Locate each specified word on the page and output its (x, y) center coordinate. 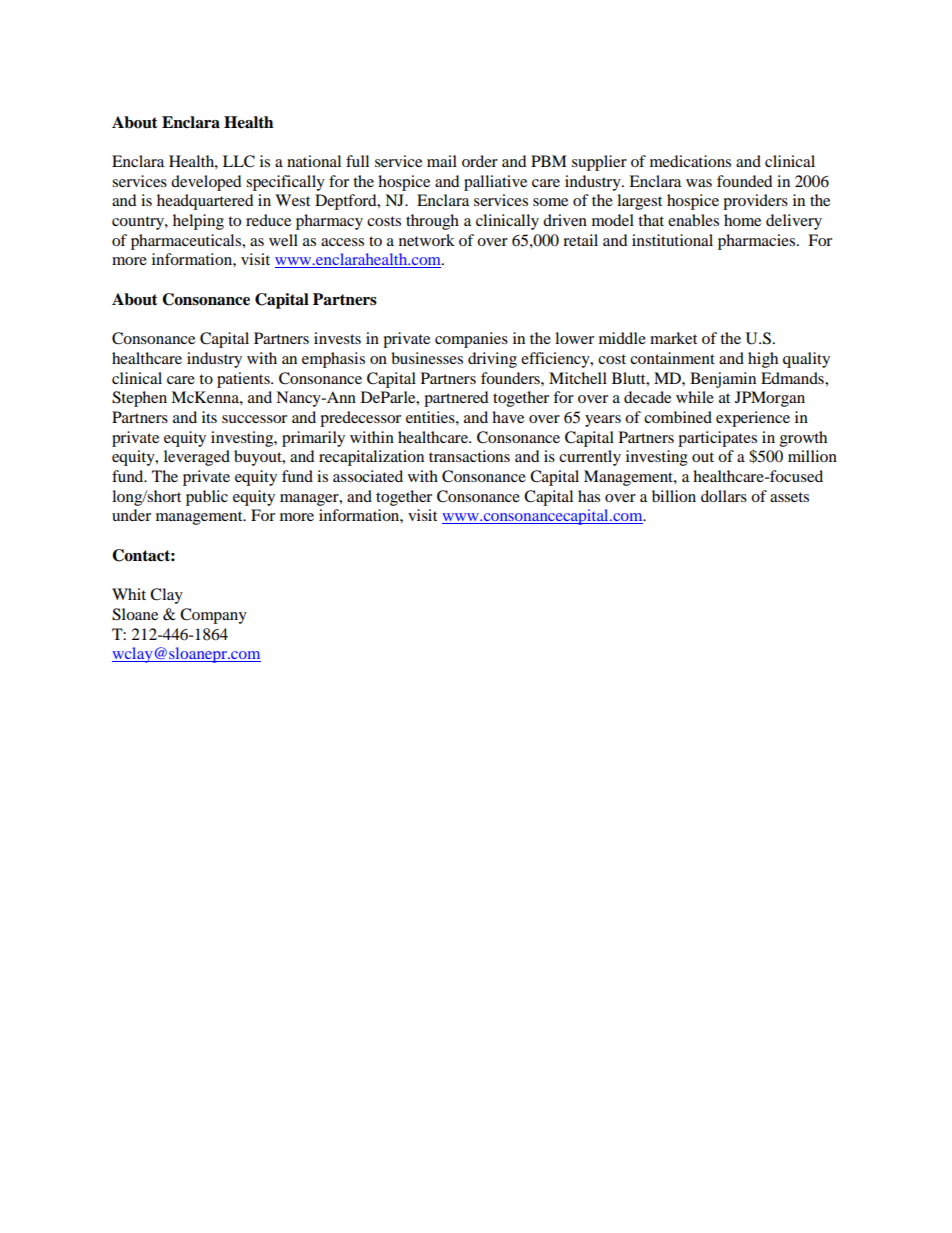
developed (206, 183)
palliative (495, 183)
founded (745, 181)
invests (337, 338)
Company (213, 616)
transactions (469, 456)
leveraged (197, 458)
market (673, 338)
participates (717, 439)
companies (471, 340)
